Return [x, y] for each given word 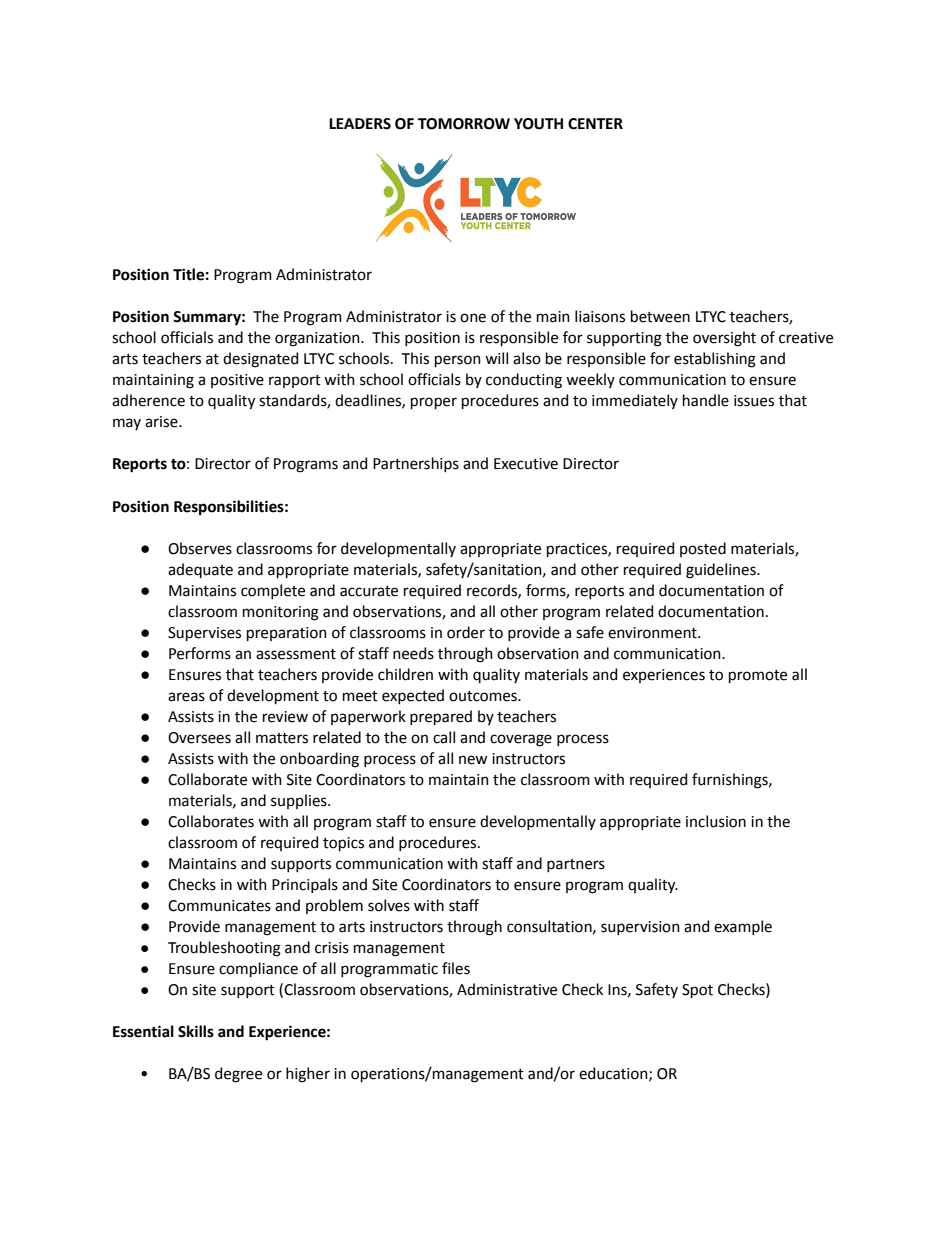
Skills [196, 1031]
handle [706, 400]
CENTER [595, 124]
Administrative [507, 989]
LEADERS [360, 124]
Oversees [199, 738]
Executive [526, 464]
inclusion [716, 821]
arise [162, 422]
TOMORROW [464, 124]
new [473, 760]
